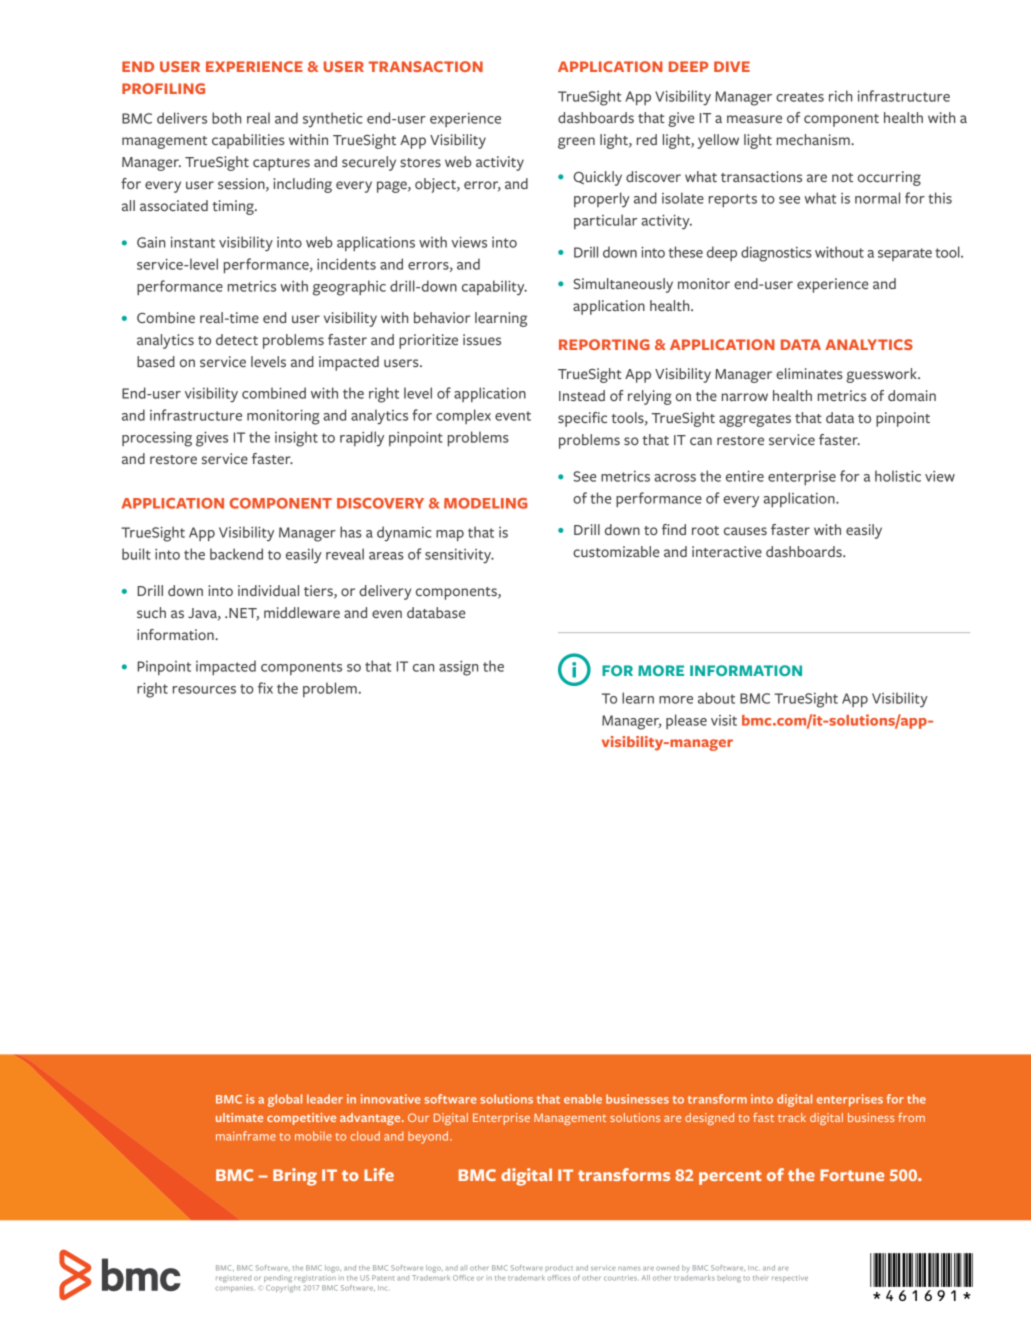  I want to click on green, so click(576, 143).
